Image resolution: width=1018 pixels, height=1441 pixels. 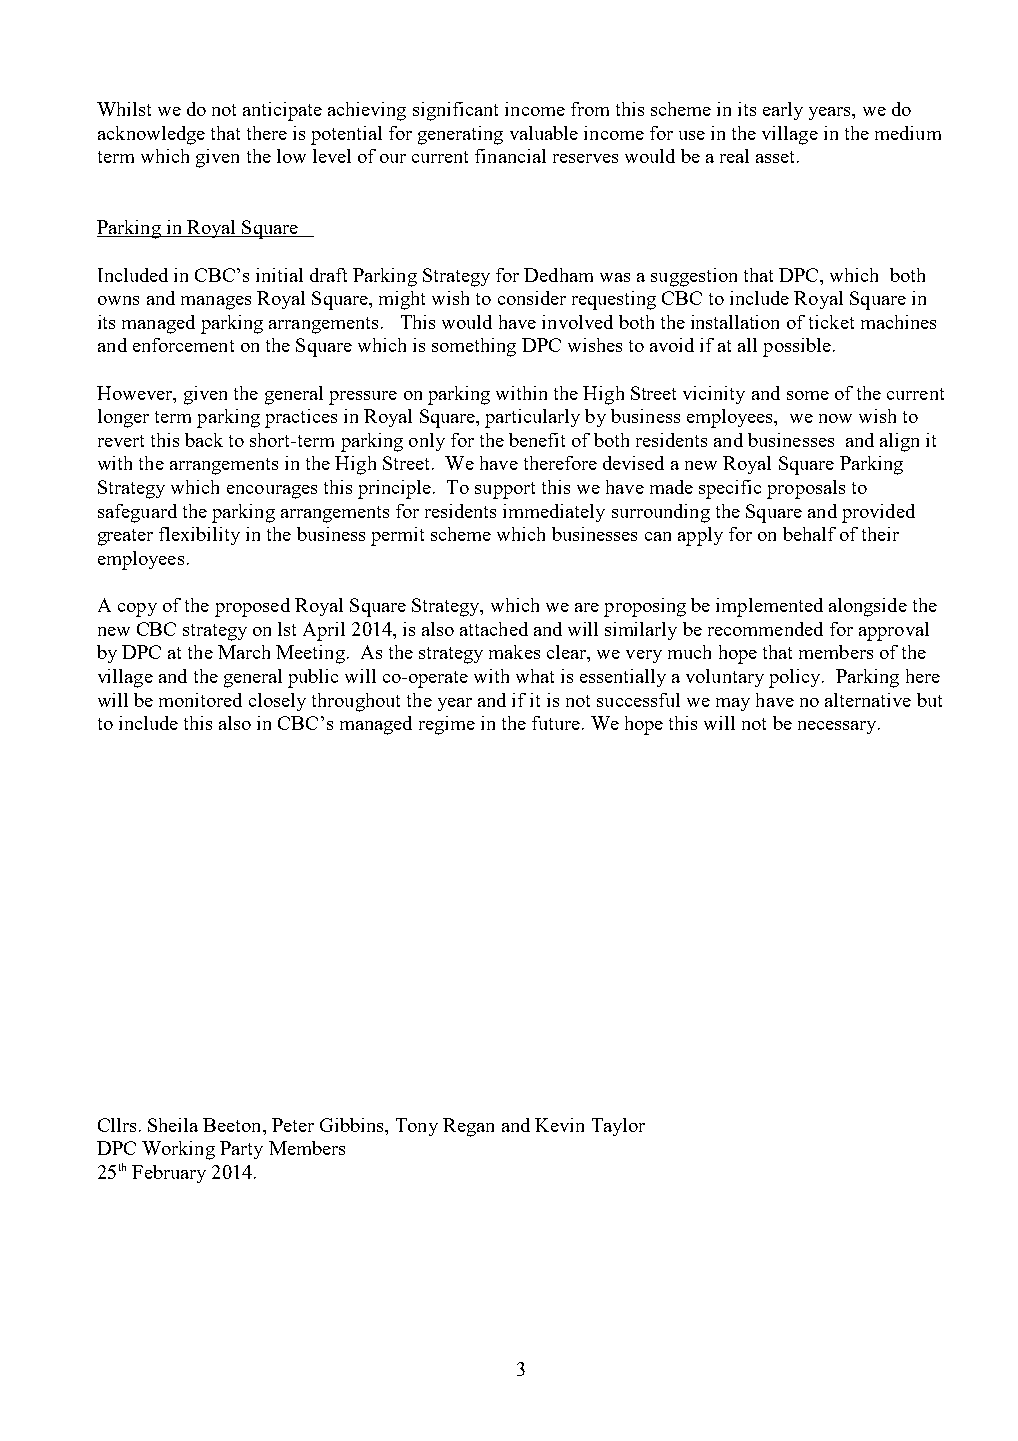 I want to click on asset, so click(x=777, y=157).
